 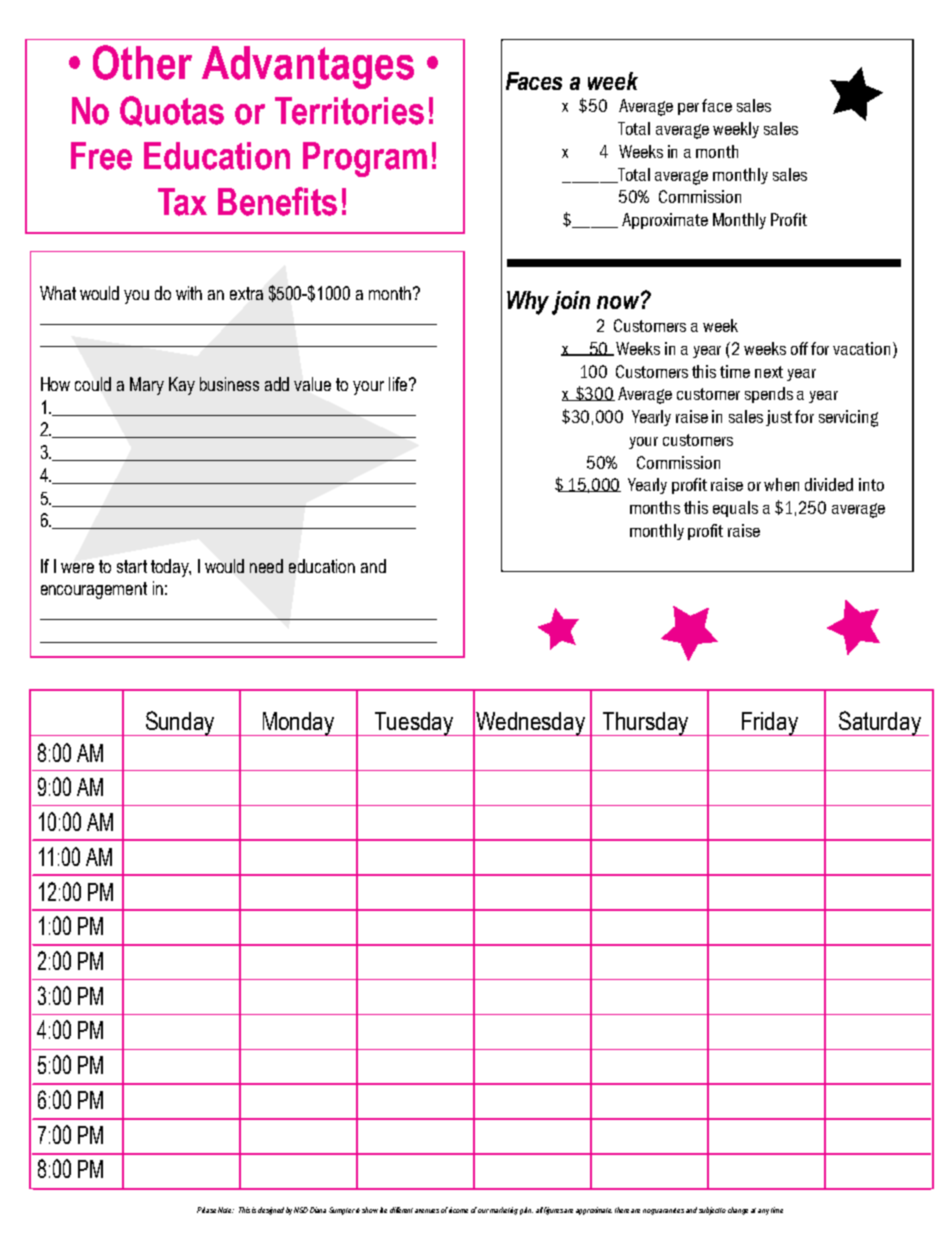 What do you see at coordinates (688, 109) in the screenshot?
I see `per` at bounding box center [688, 109].
